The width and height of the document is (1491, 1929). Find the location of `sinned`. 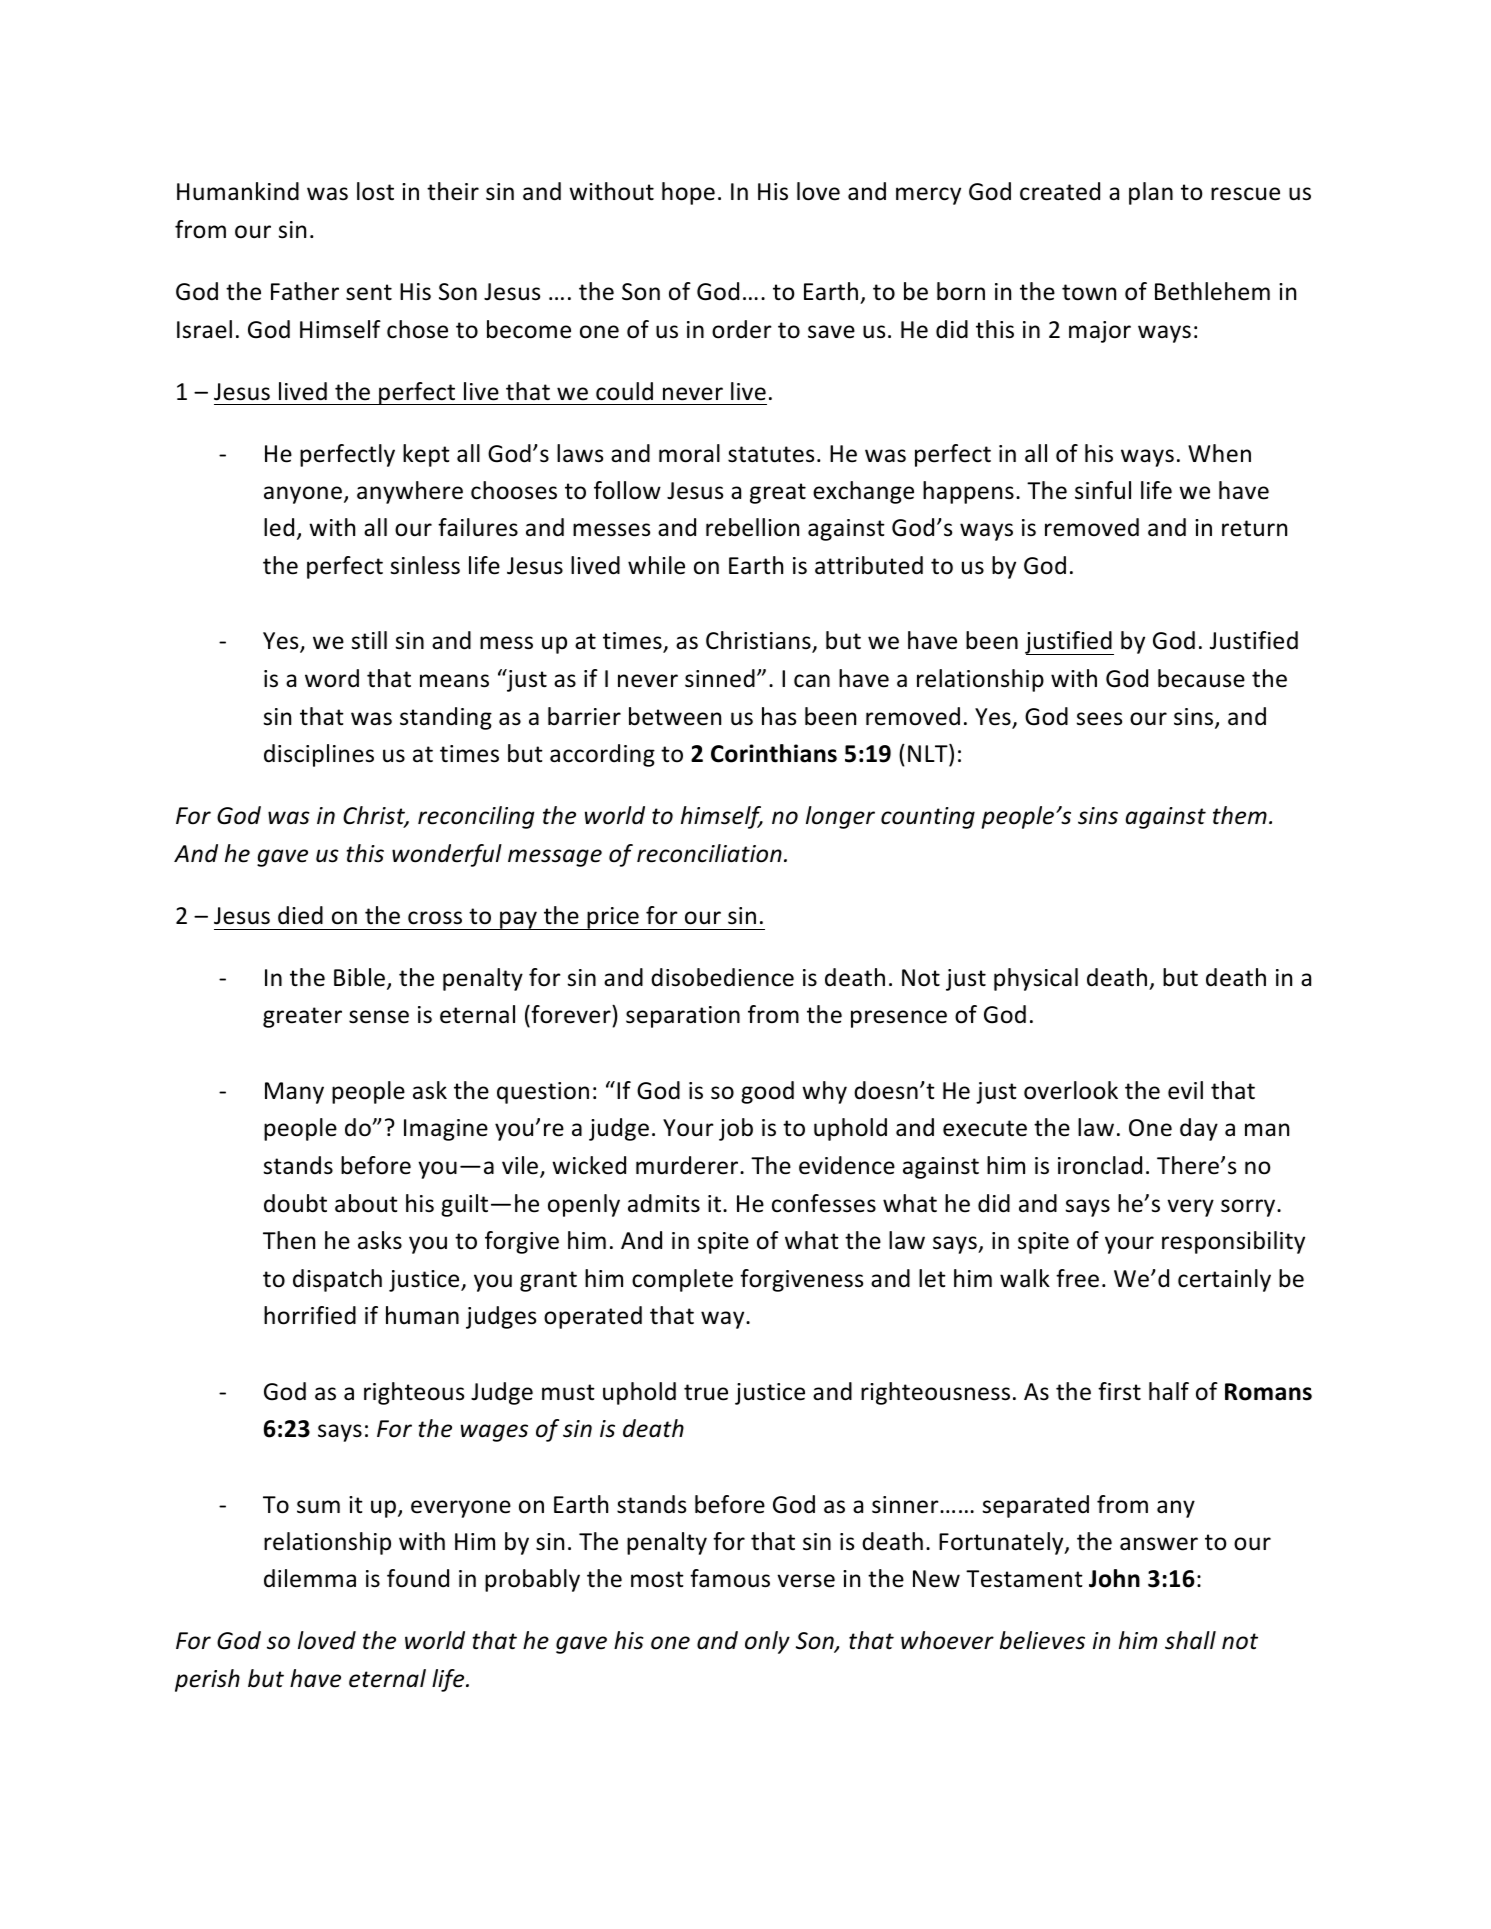

sinned is located at coordinates (720, 678).
